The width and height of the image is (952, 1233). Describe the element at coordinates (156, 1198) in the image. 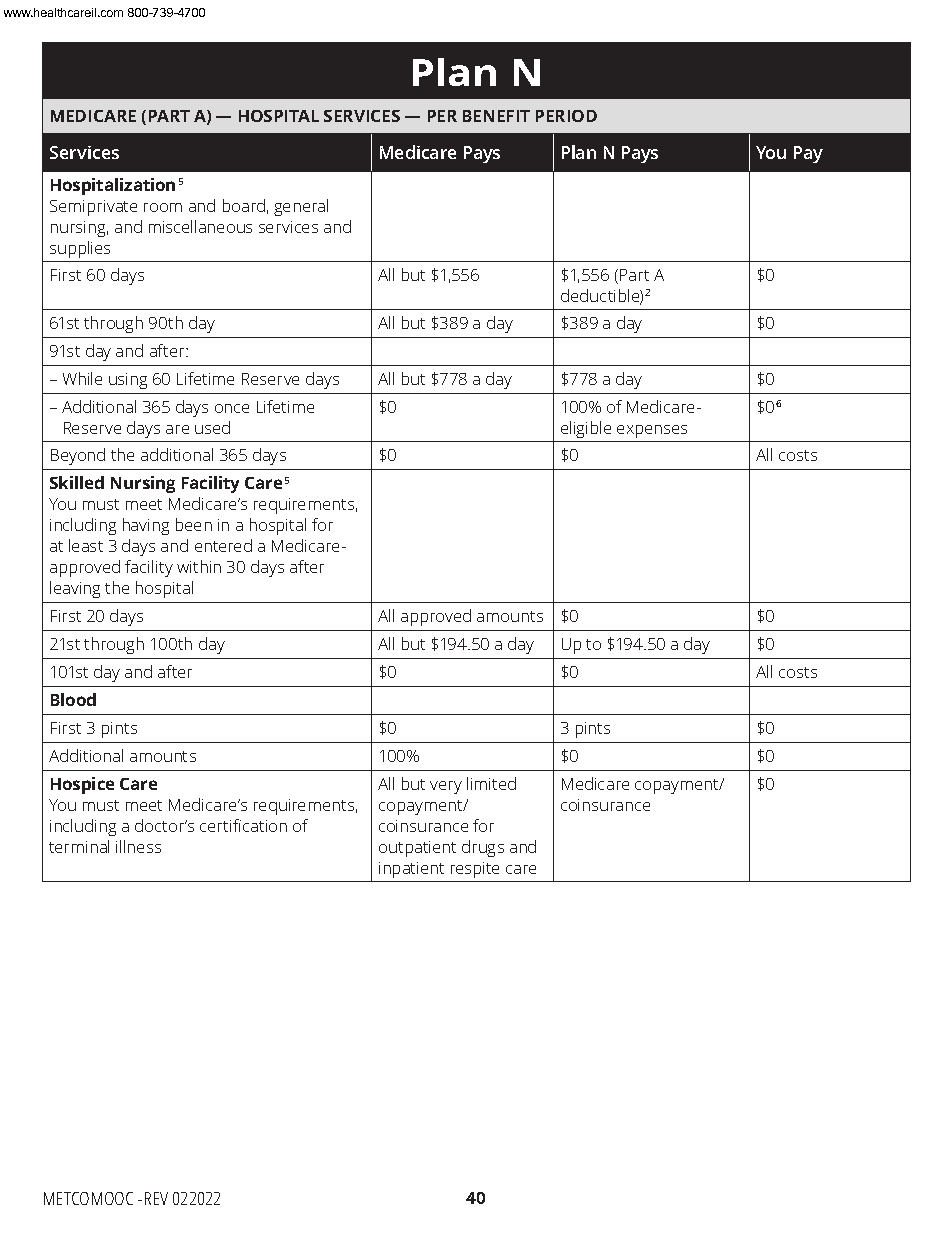

I see `REV` at that location.
